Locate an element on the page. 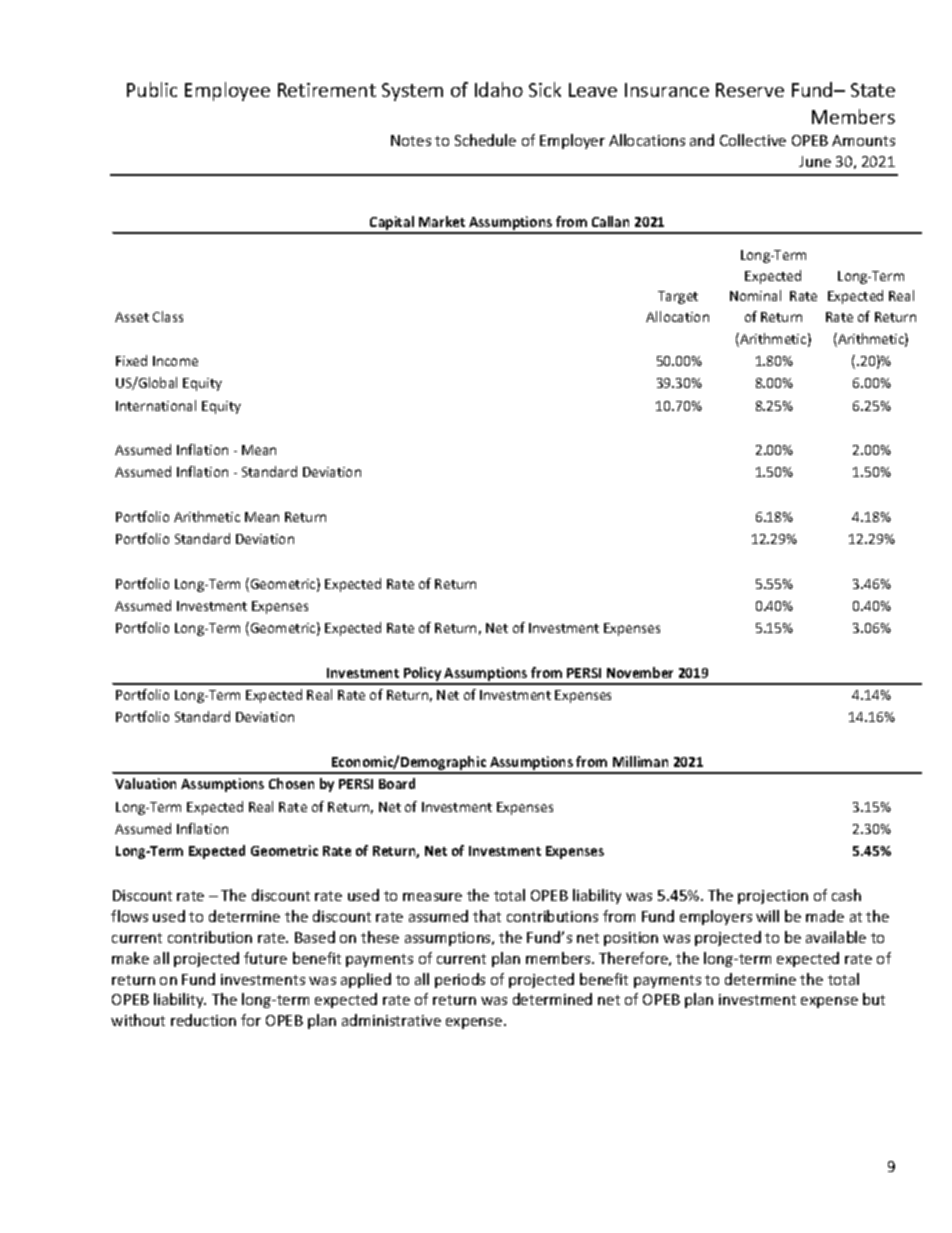 This page has height=1233, width=952. Collective is located at coordinates (753, 140).
